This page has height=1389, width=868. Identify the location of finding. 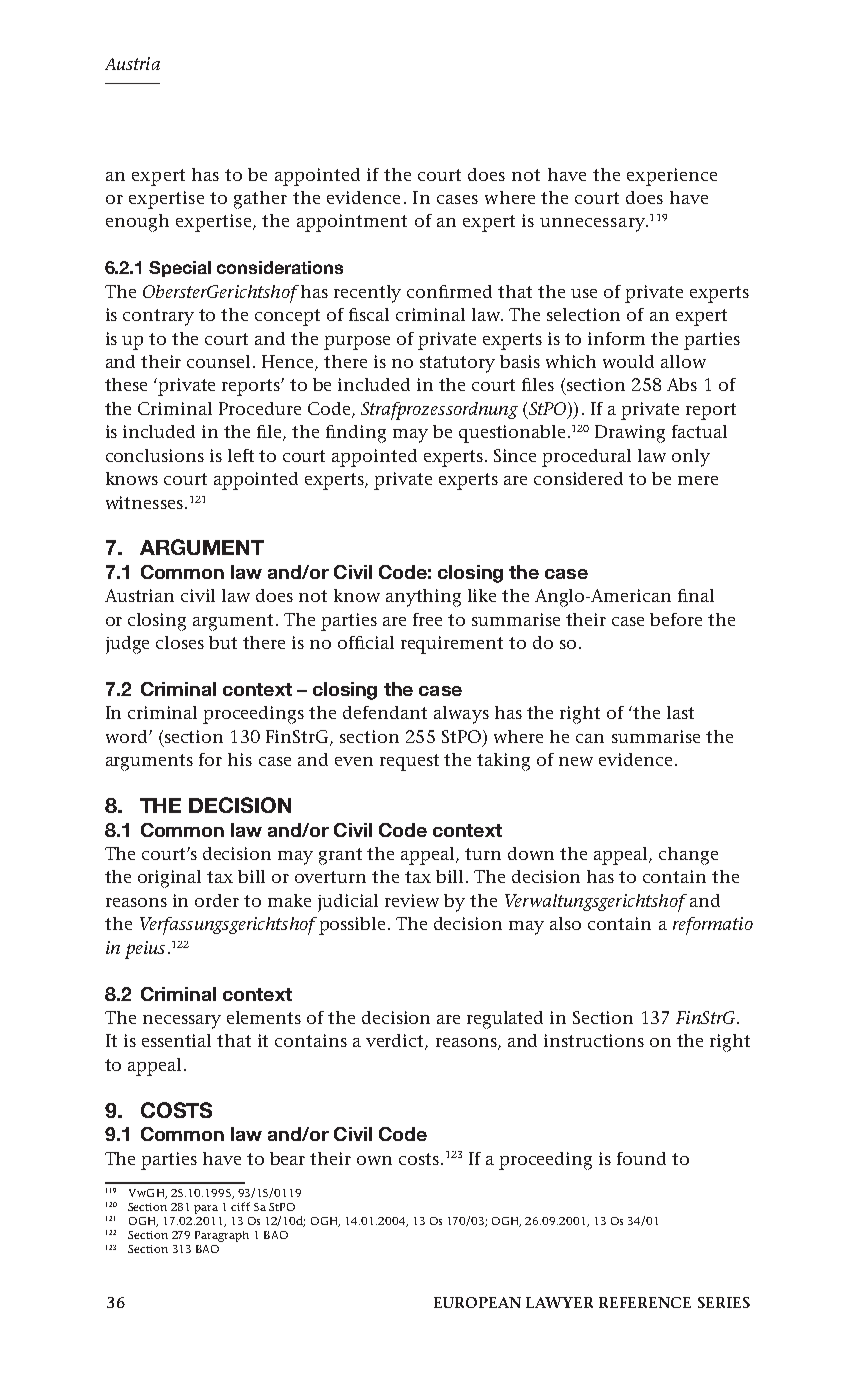
(356, 434).
